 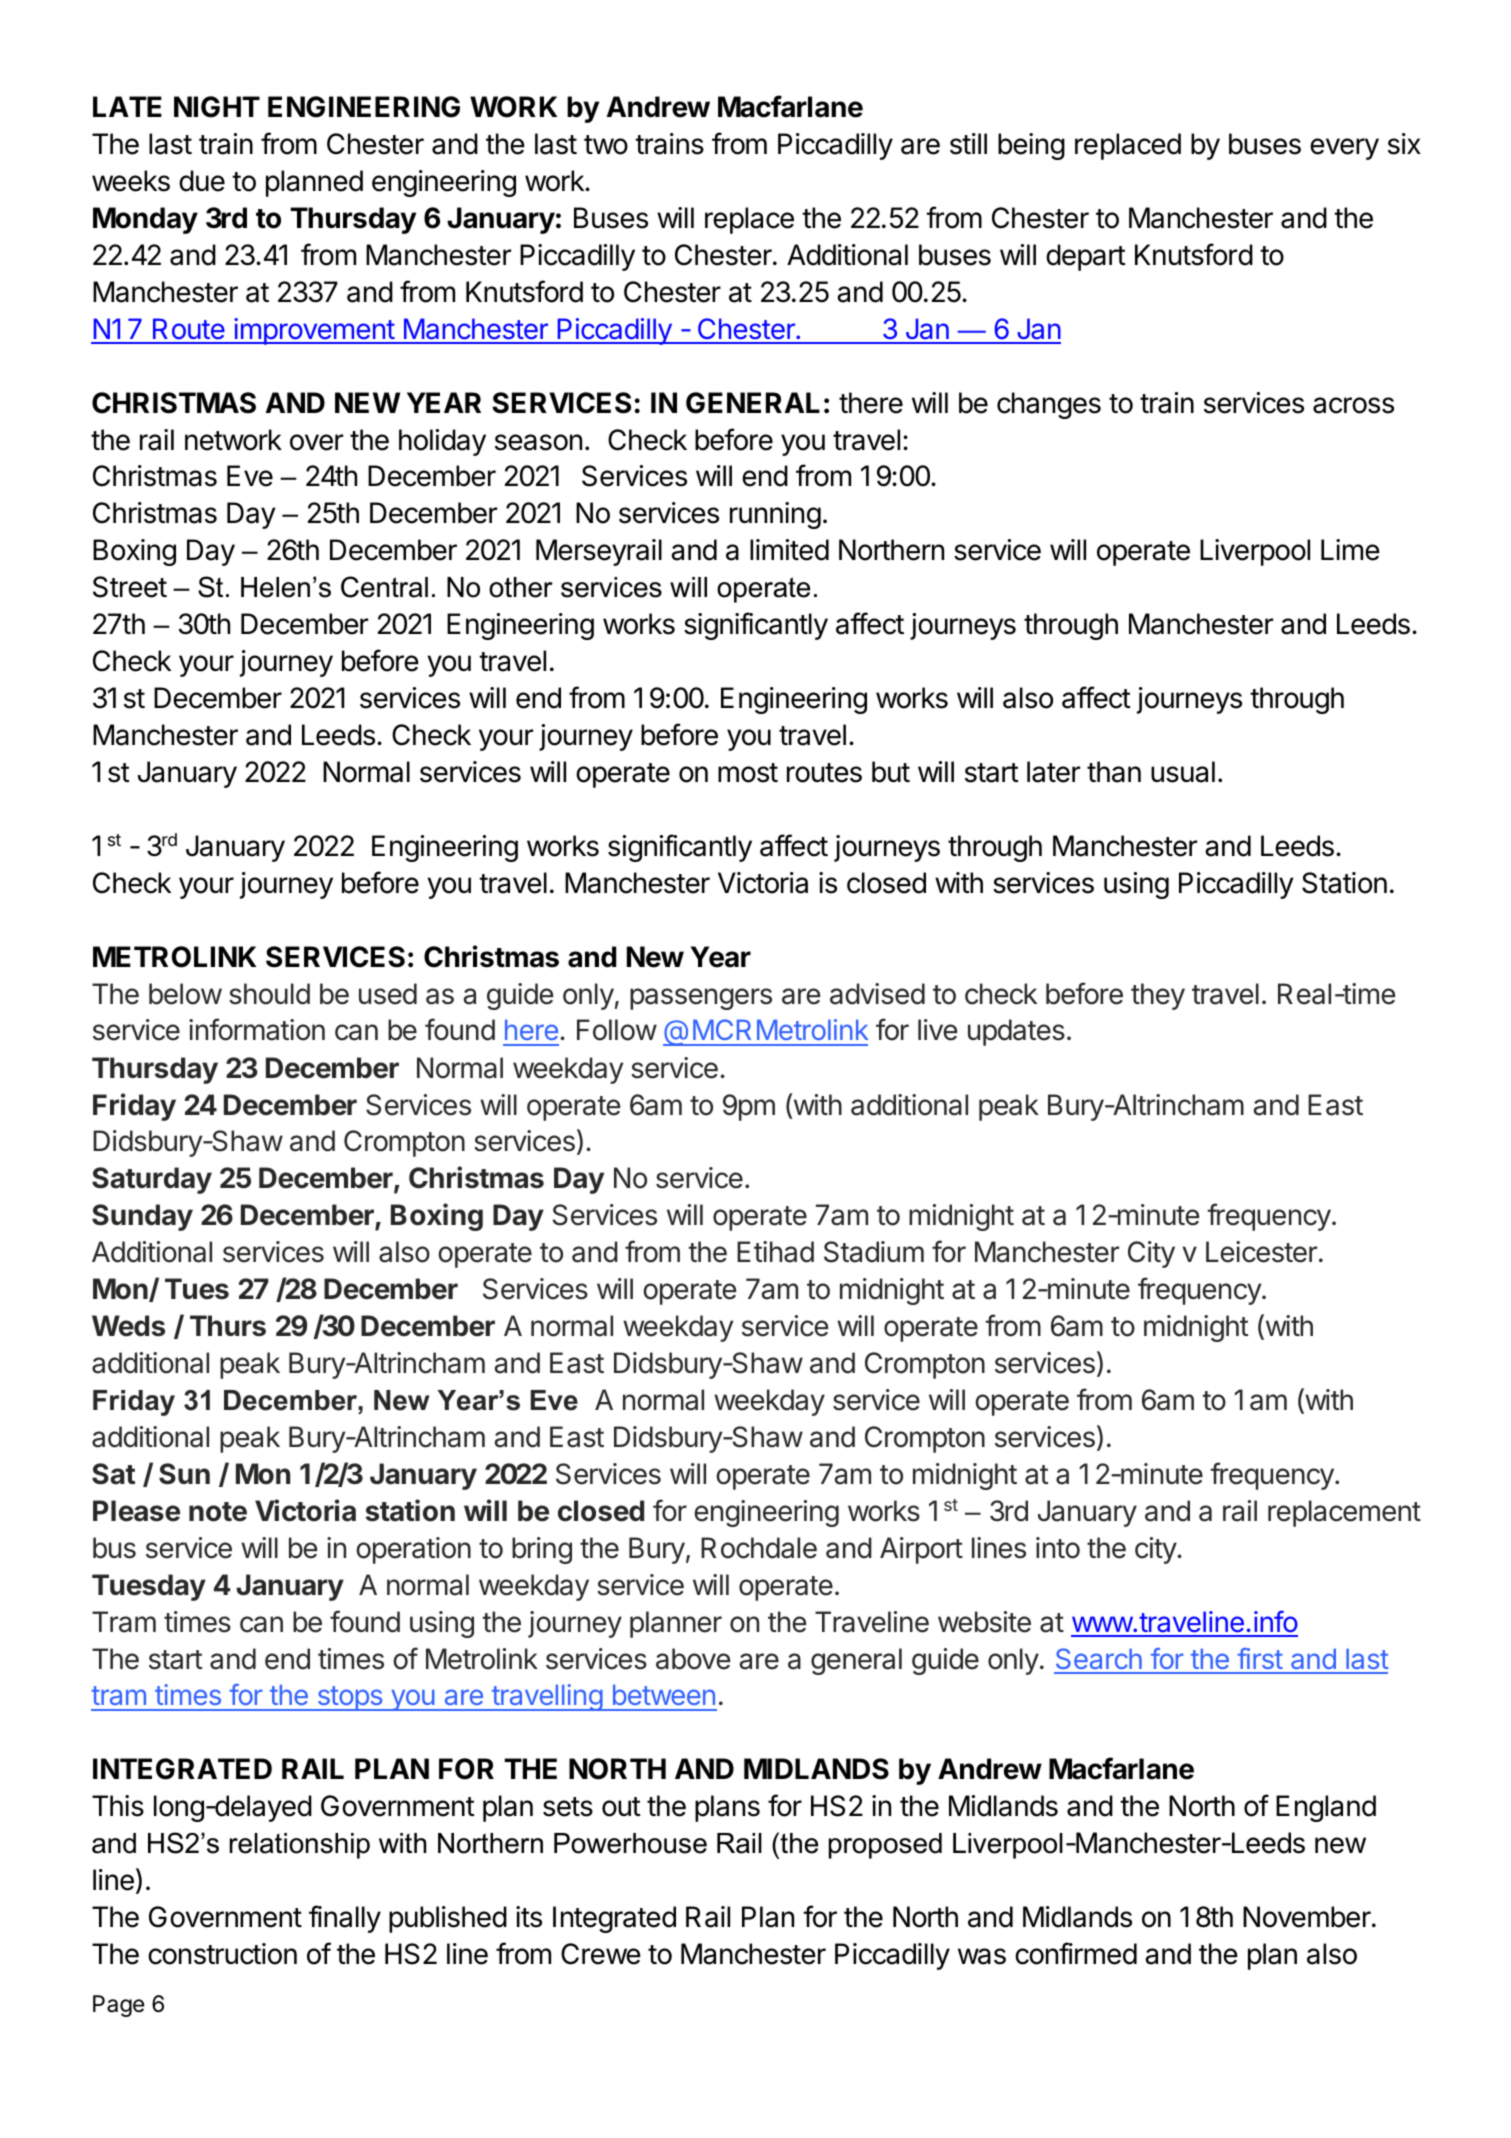 I want to click on proposed, so click(x=885, y=1846).
